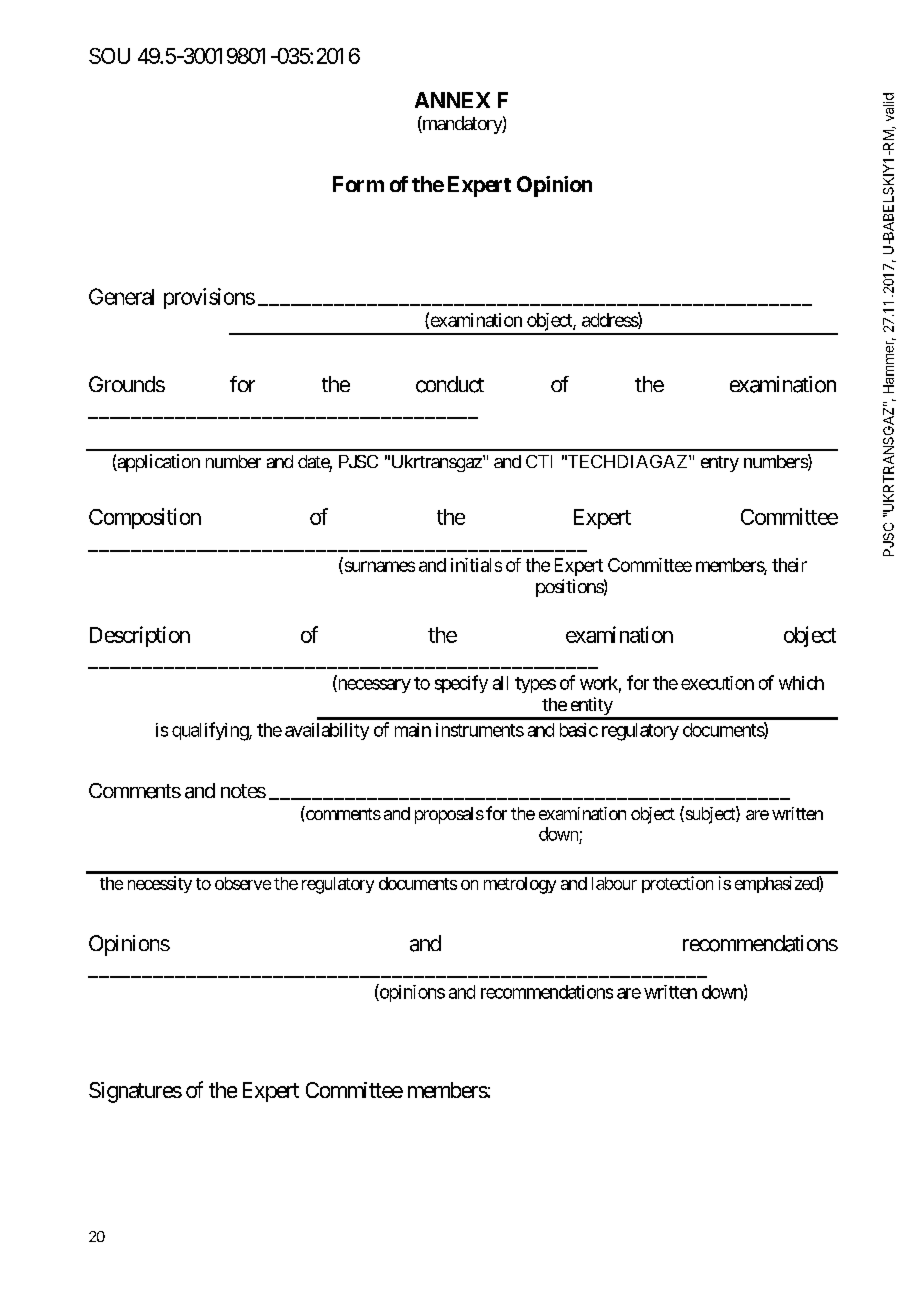  What do you see at coordinates (450, 384) in the screenshot?
I see `conduct` at bounding box center [450, 384].
